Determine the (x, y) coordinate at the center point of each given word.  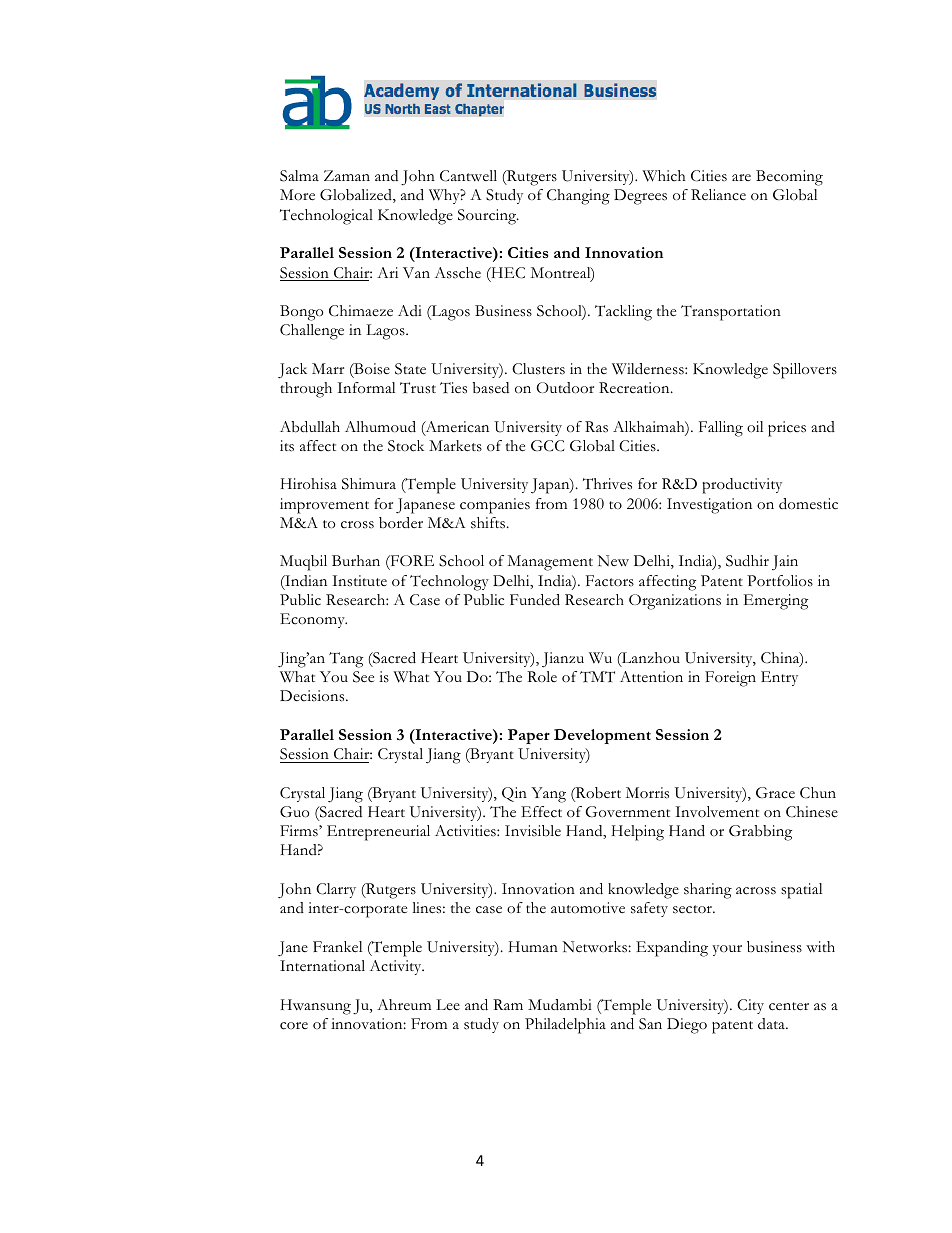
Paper (529, 736)
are (741, 177)
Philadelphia (565, 1026)
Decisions (313, 696)
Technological (326, 217)
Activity (397, 967)
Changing (578, 197)
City (750, 1006)
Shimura (369, 484)
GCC (547, 446)
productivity (742, 486)
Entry (779, 678)
